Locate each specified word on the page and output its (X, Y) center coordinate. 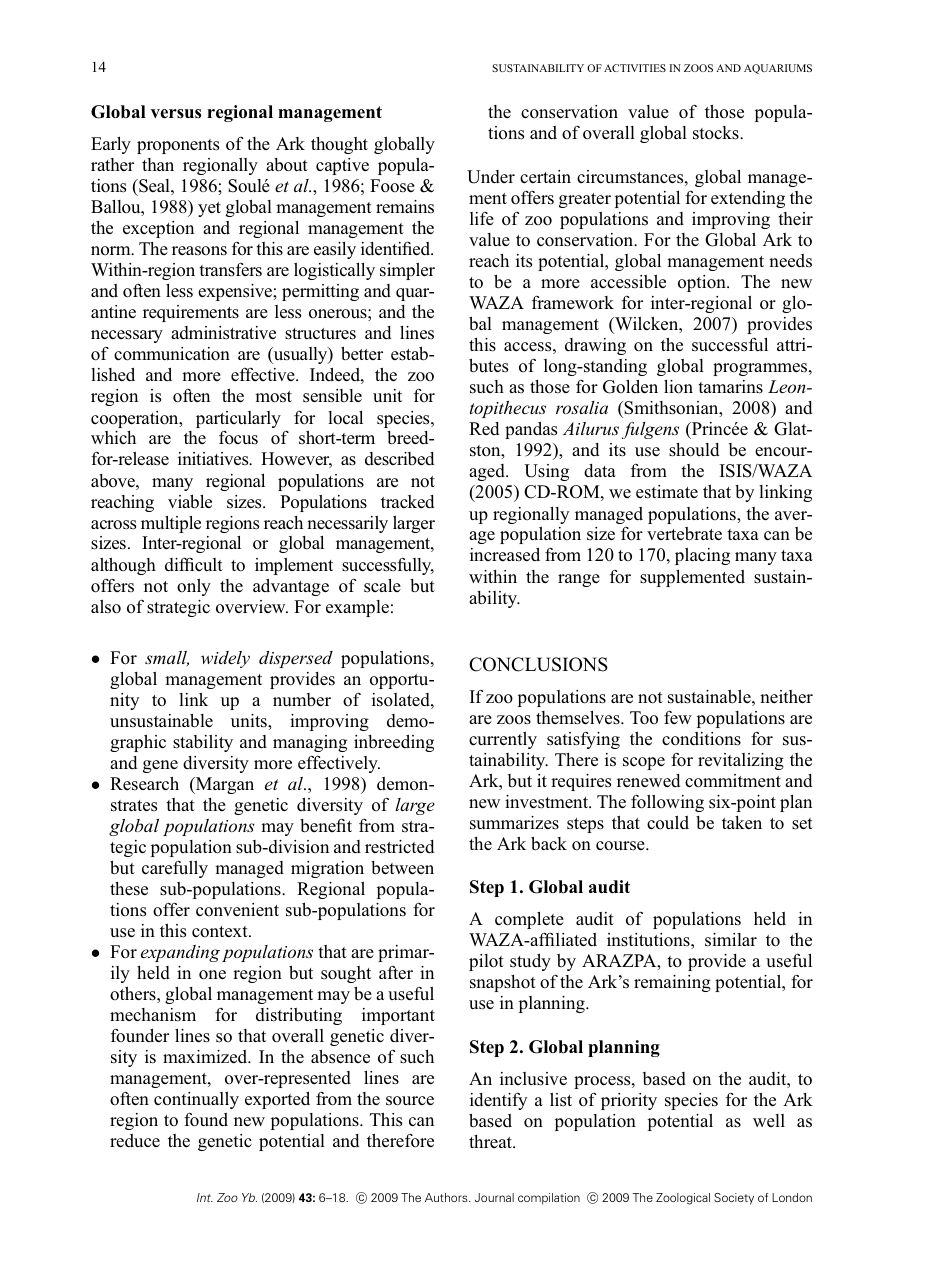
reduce (135, 1141)
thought (339, 145)
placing (702, 556)
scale (382, 586)
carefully (175, 869)
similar (731, 939)
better (362, 354)
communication (172, 354)
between (402, 868)
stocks (717, 133)
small (167, 658)
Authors (447, 1197)
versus (176, 114)
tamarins (730, 387)
